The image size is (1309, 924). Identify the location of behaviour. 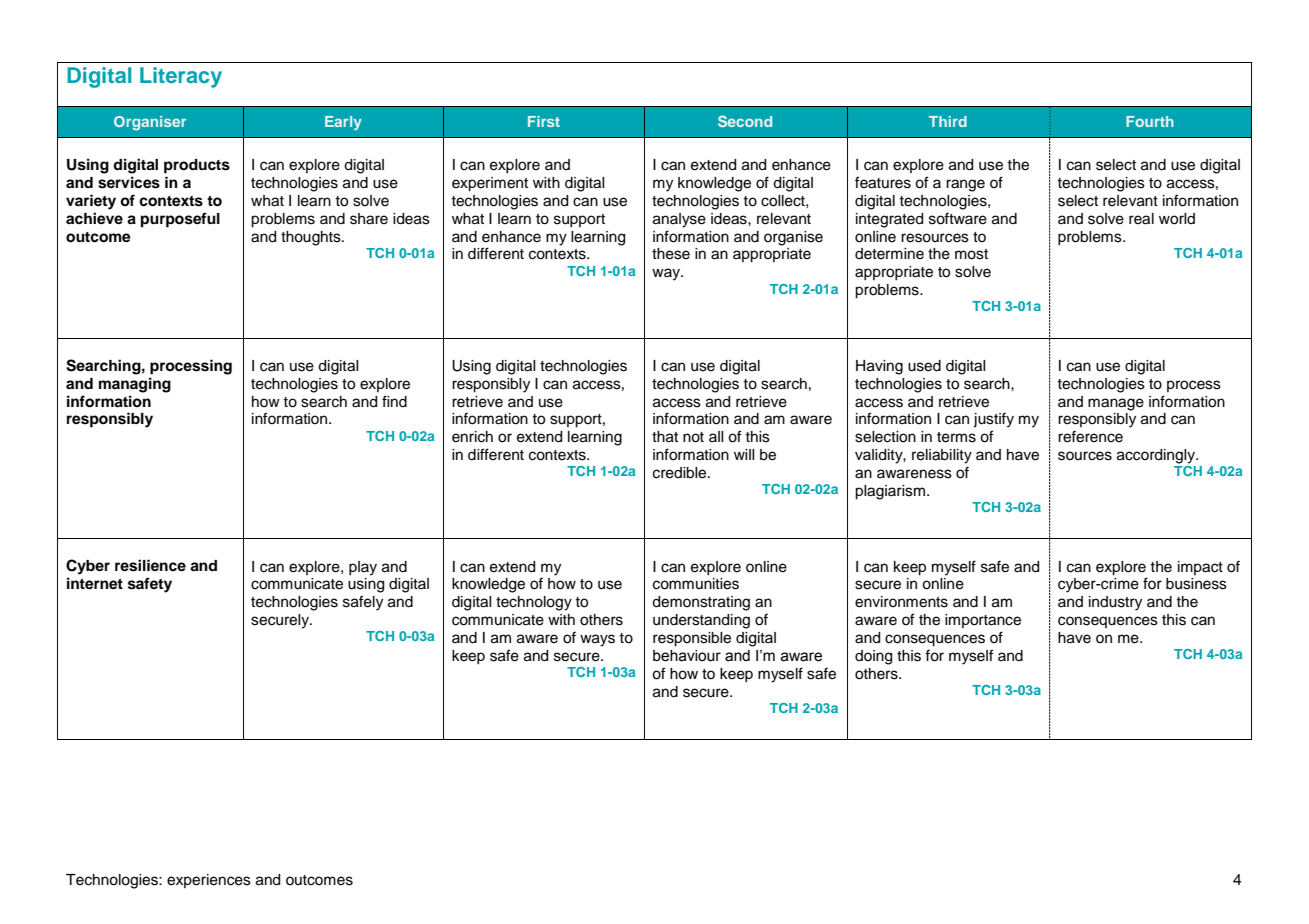
(687, 656).
